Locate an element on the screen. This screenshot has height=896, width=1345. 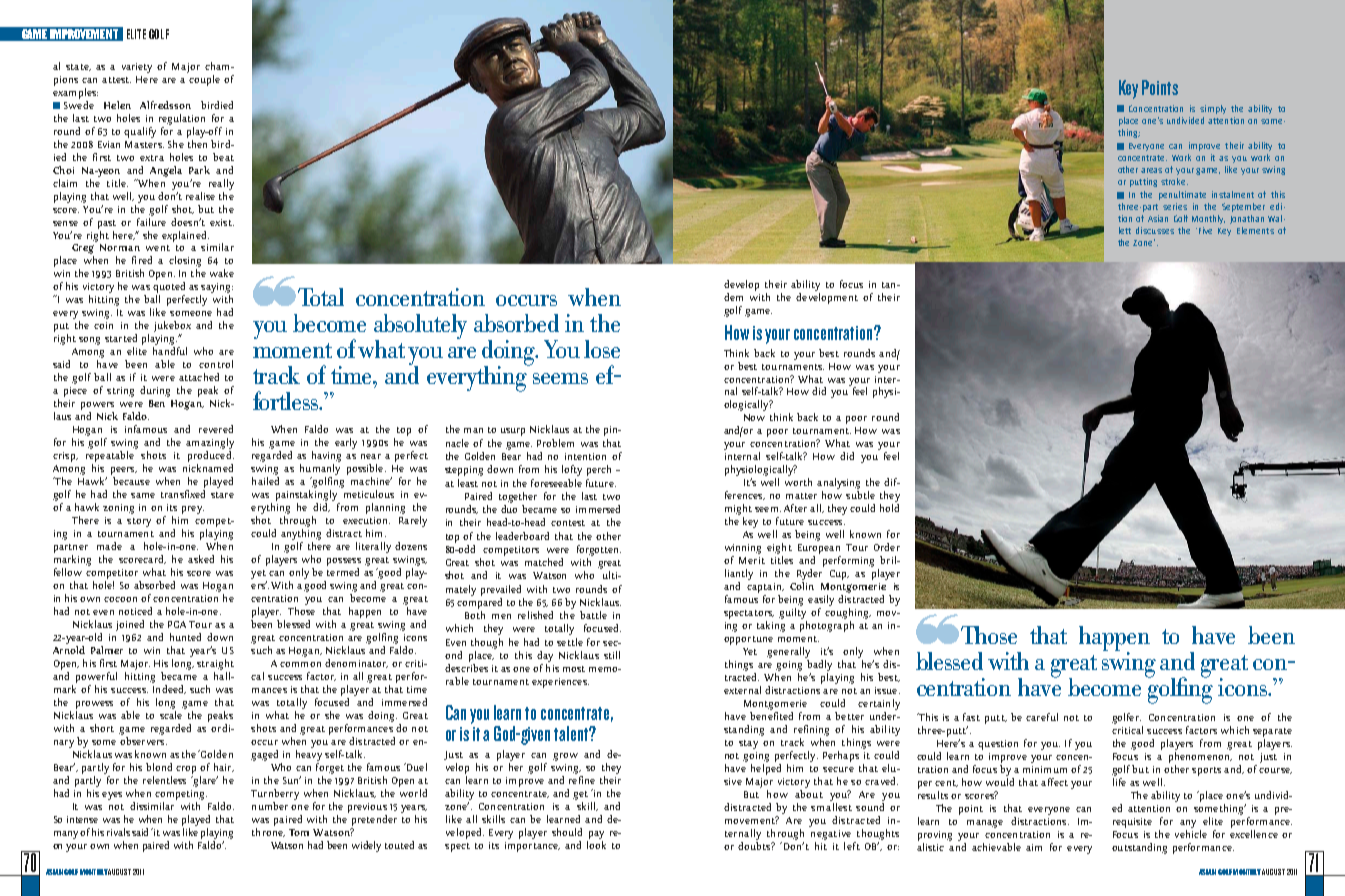
beat is located at coordinates (223, 157).
